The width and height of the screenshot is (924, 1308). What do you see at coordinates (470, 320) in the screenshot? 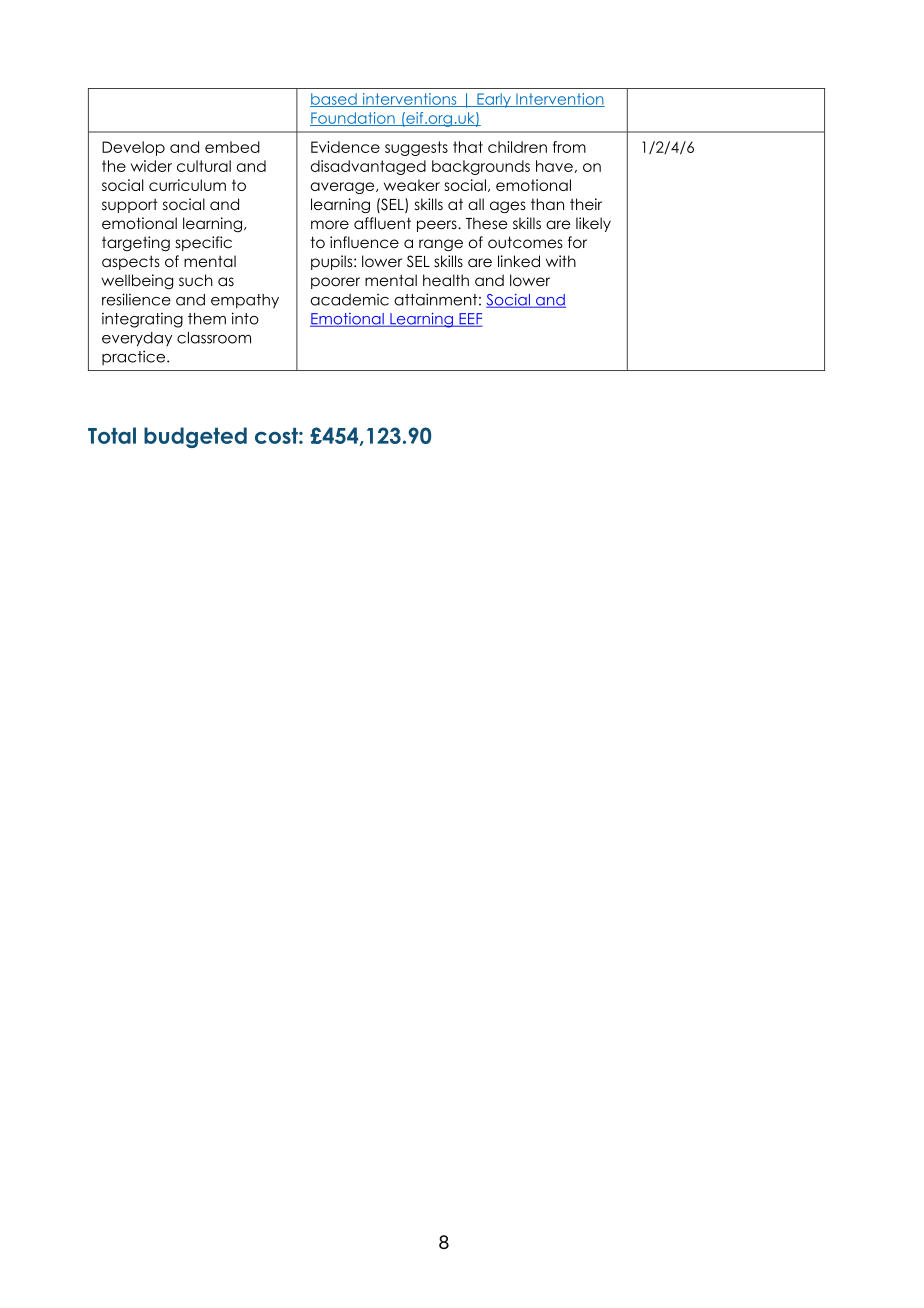
I see `EEF` at bounding box center [470, 320].
